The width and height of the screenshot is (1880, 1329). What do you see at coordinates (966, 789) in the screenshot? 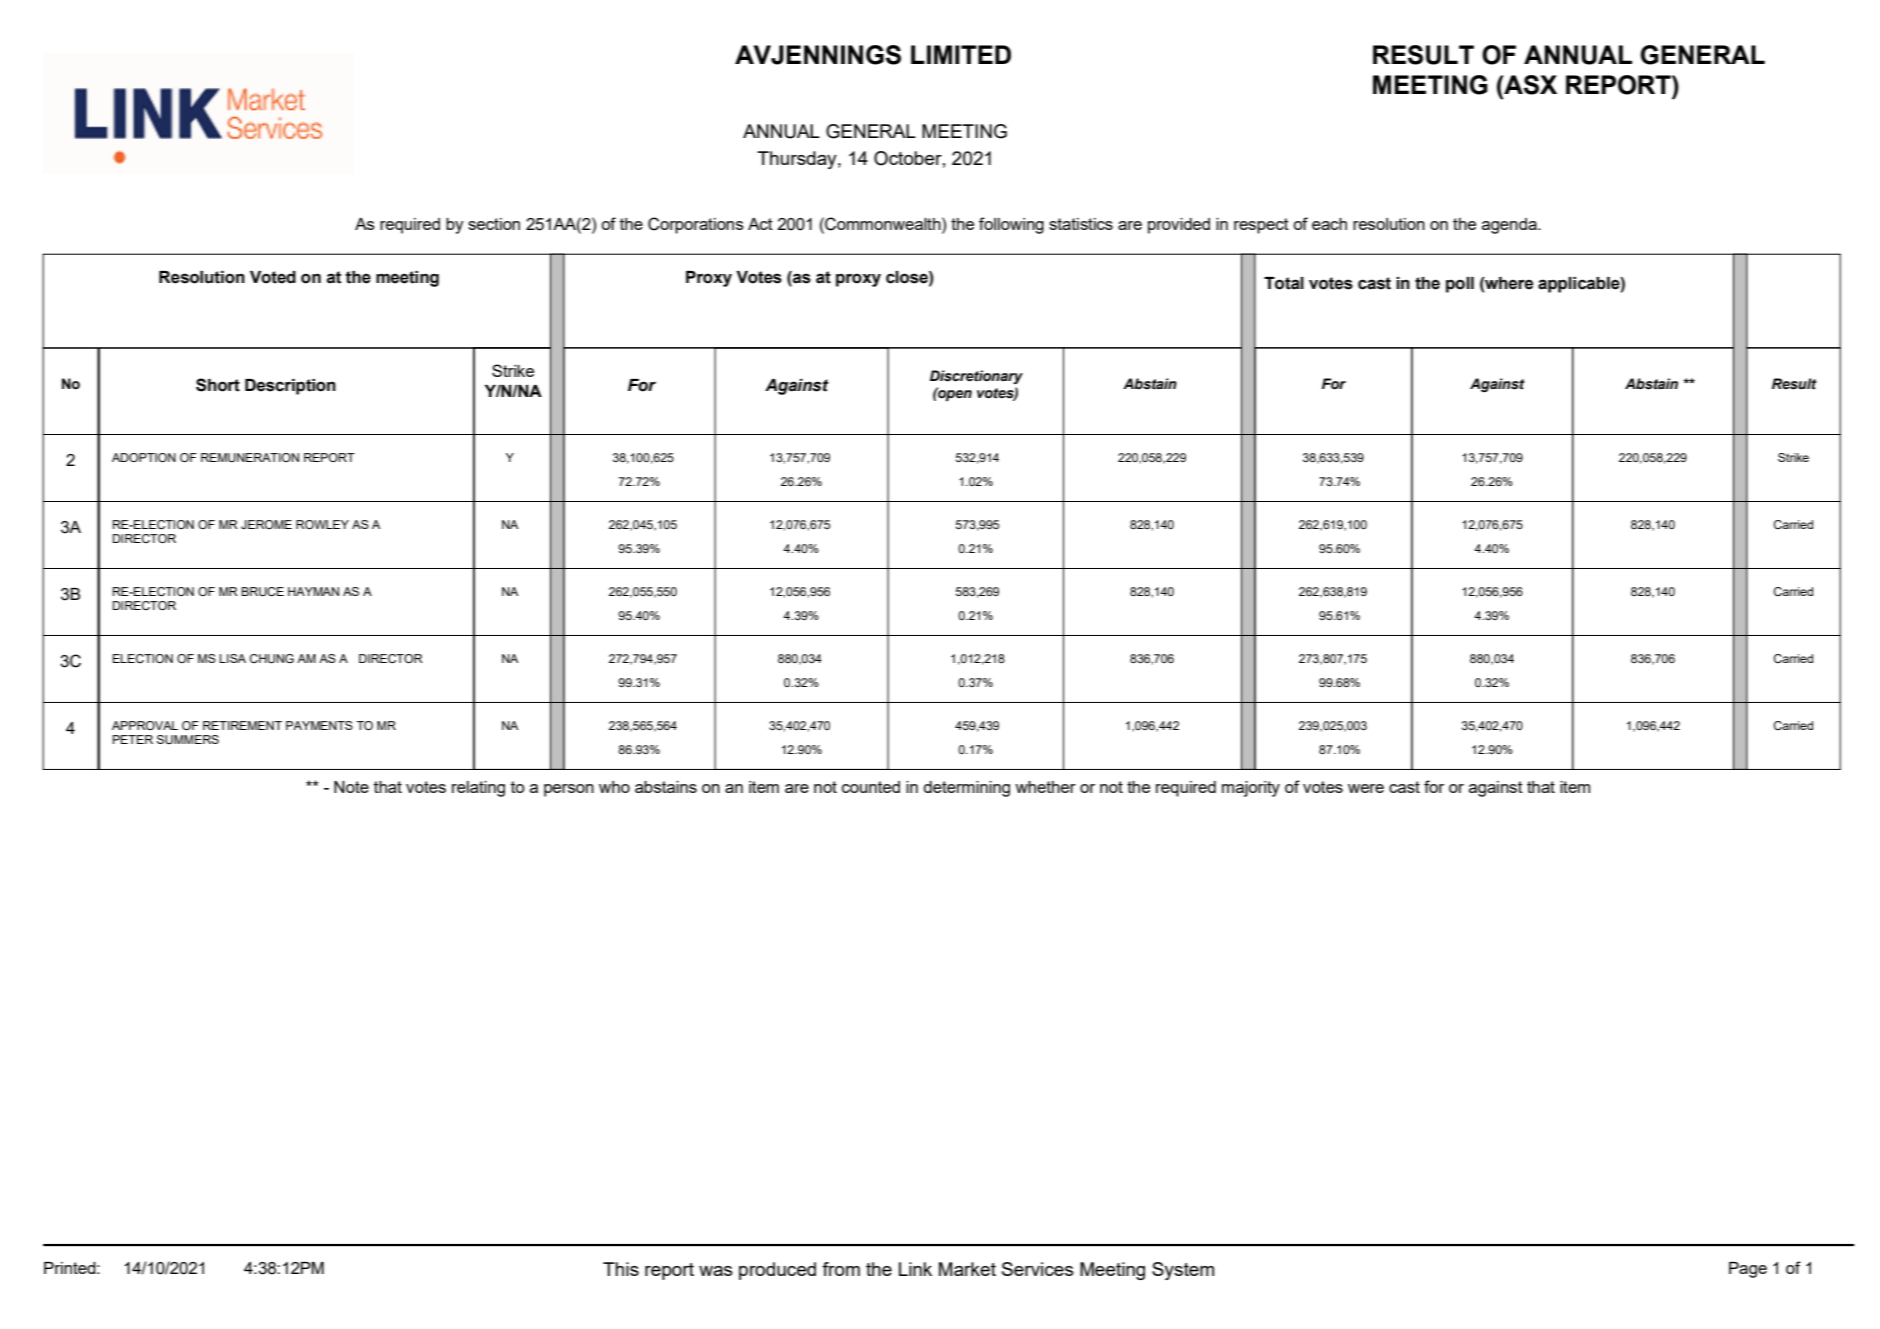
I see `determining` at bounding box center [966, 789].
